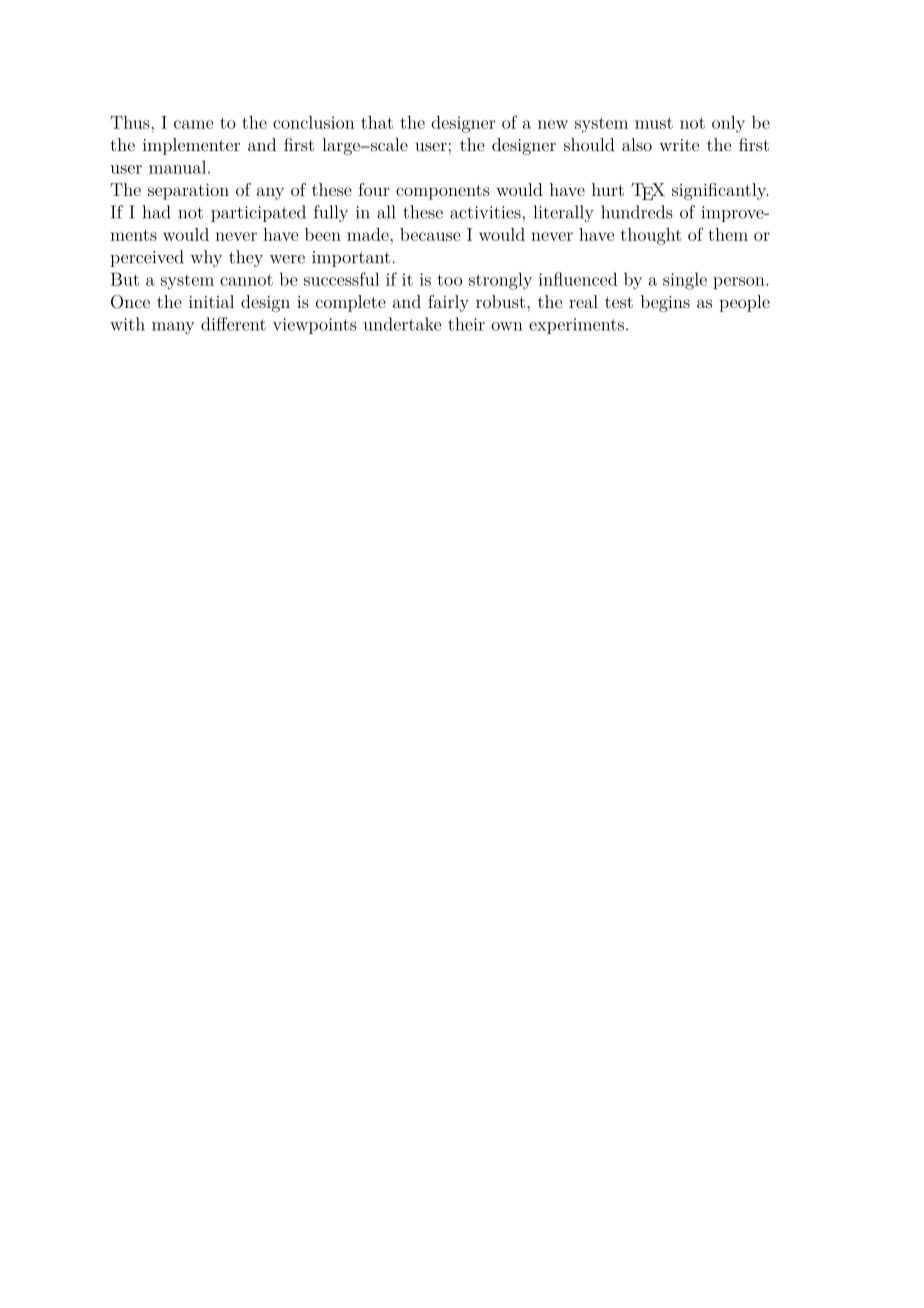 This document has height=1308, width=924. What do you see at coordinates (685, 281) in the document?
I see `single` at bounding box center [685, 281].
